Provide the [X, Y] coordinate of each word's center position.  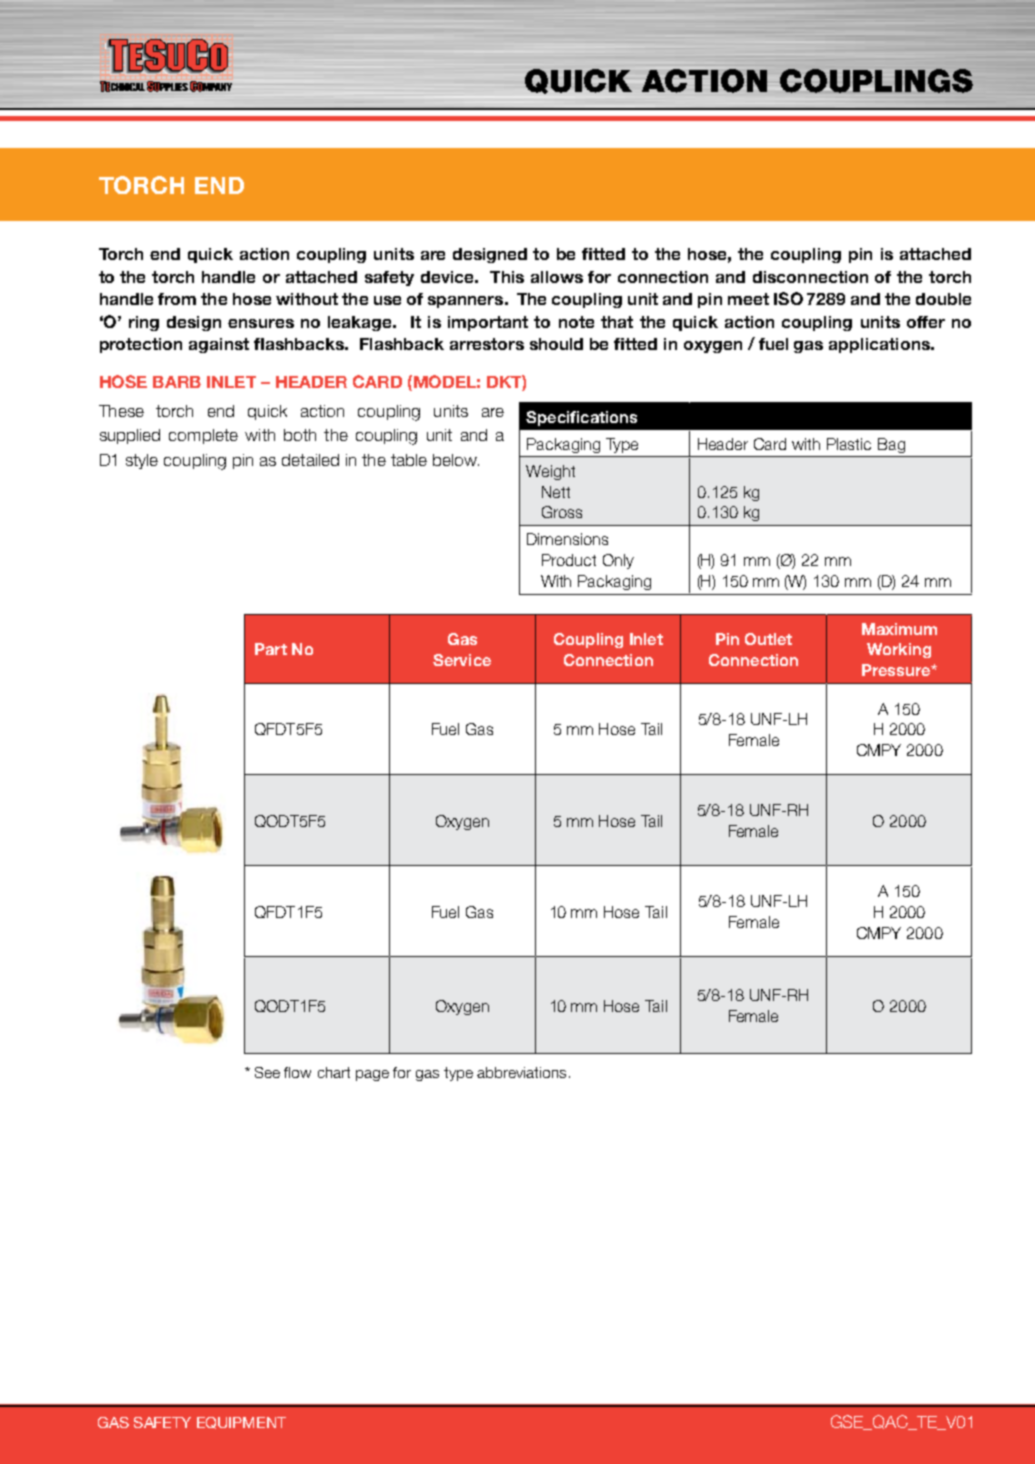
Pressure [897, 670]
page [372, 1075]
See [267, 1072]
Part [271, 649]
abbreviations [521, 1072]
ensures [261, 323]
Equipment [241, 1423]
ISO [788, 298]
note [576, 322]
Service [462, 660]
